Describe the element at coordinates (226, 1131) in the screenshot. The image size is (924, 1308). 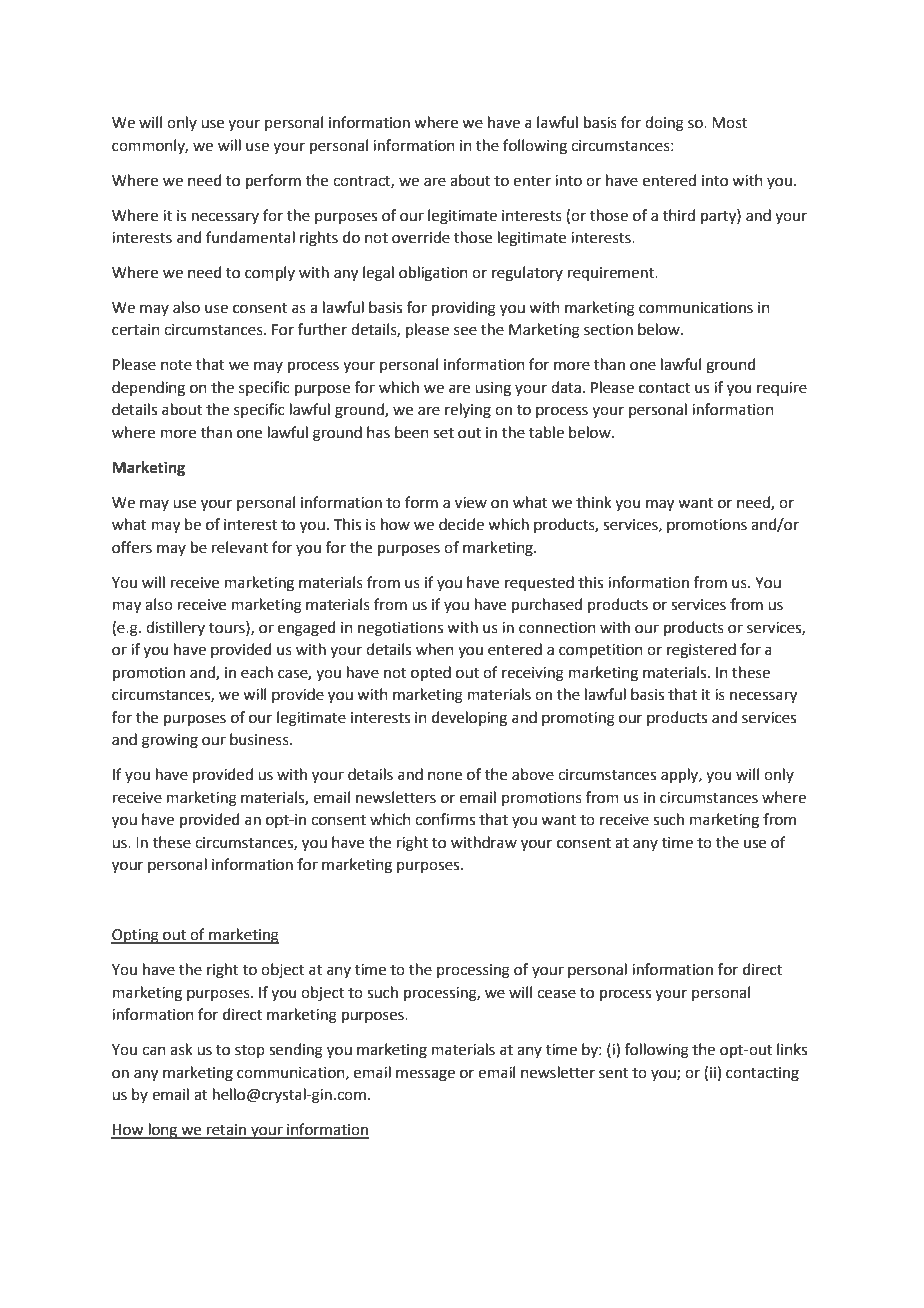
I see `retain` at that location.
